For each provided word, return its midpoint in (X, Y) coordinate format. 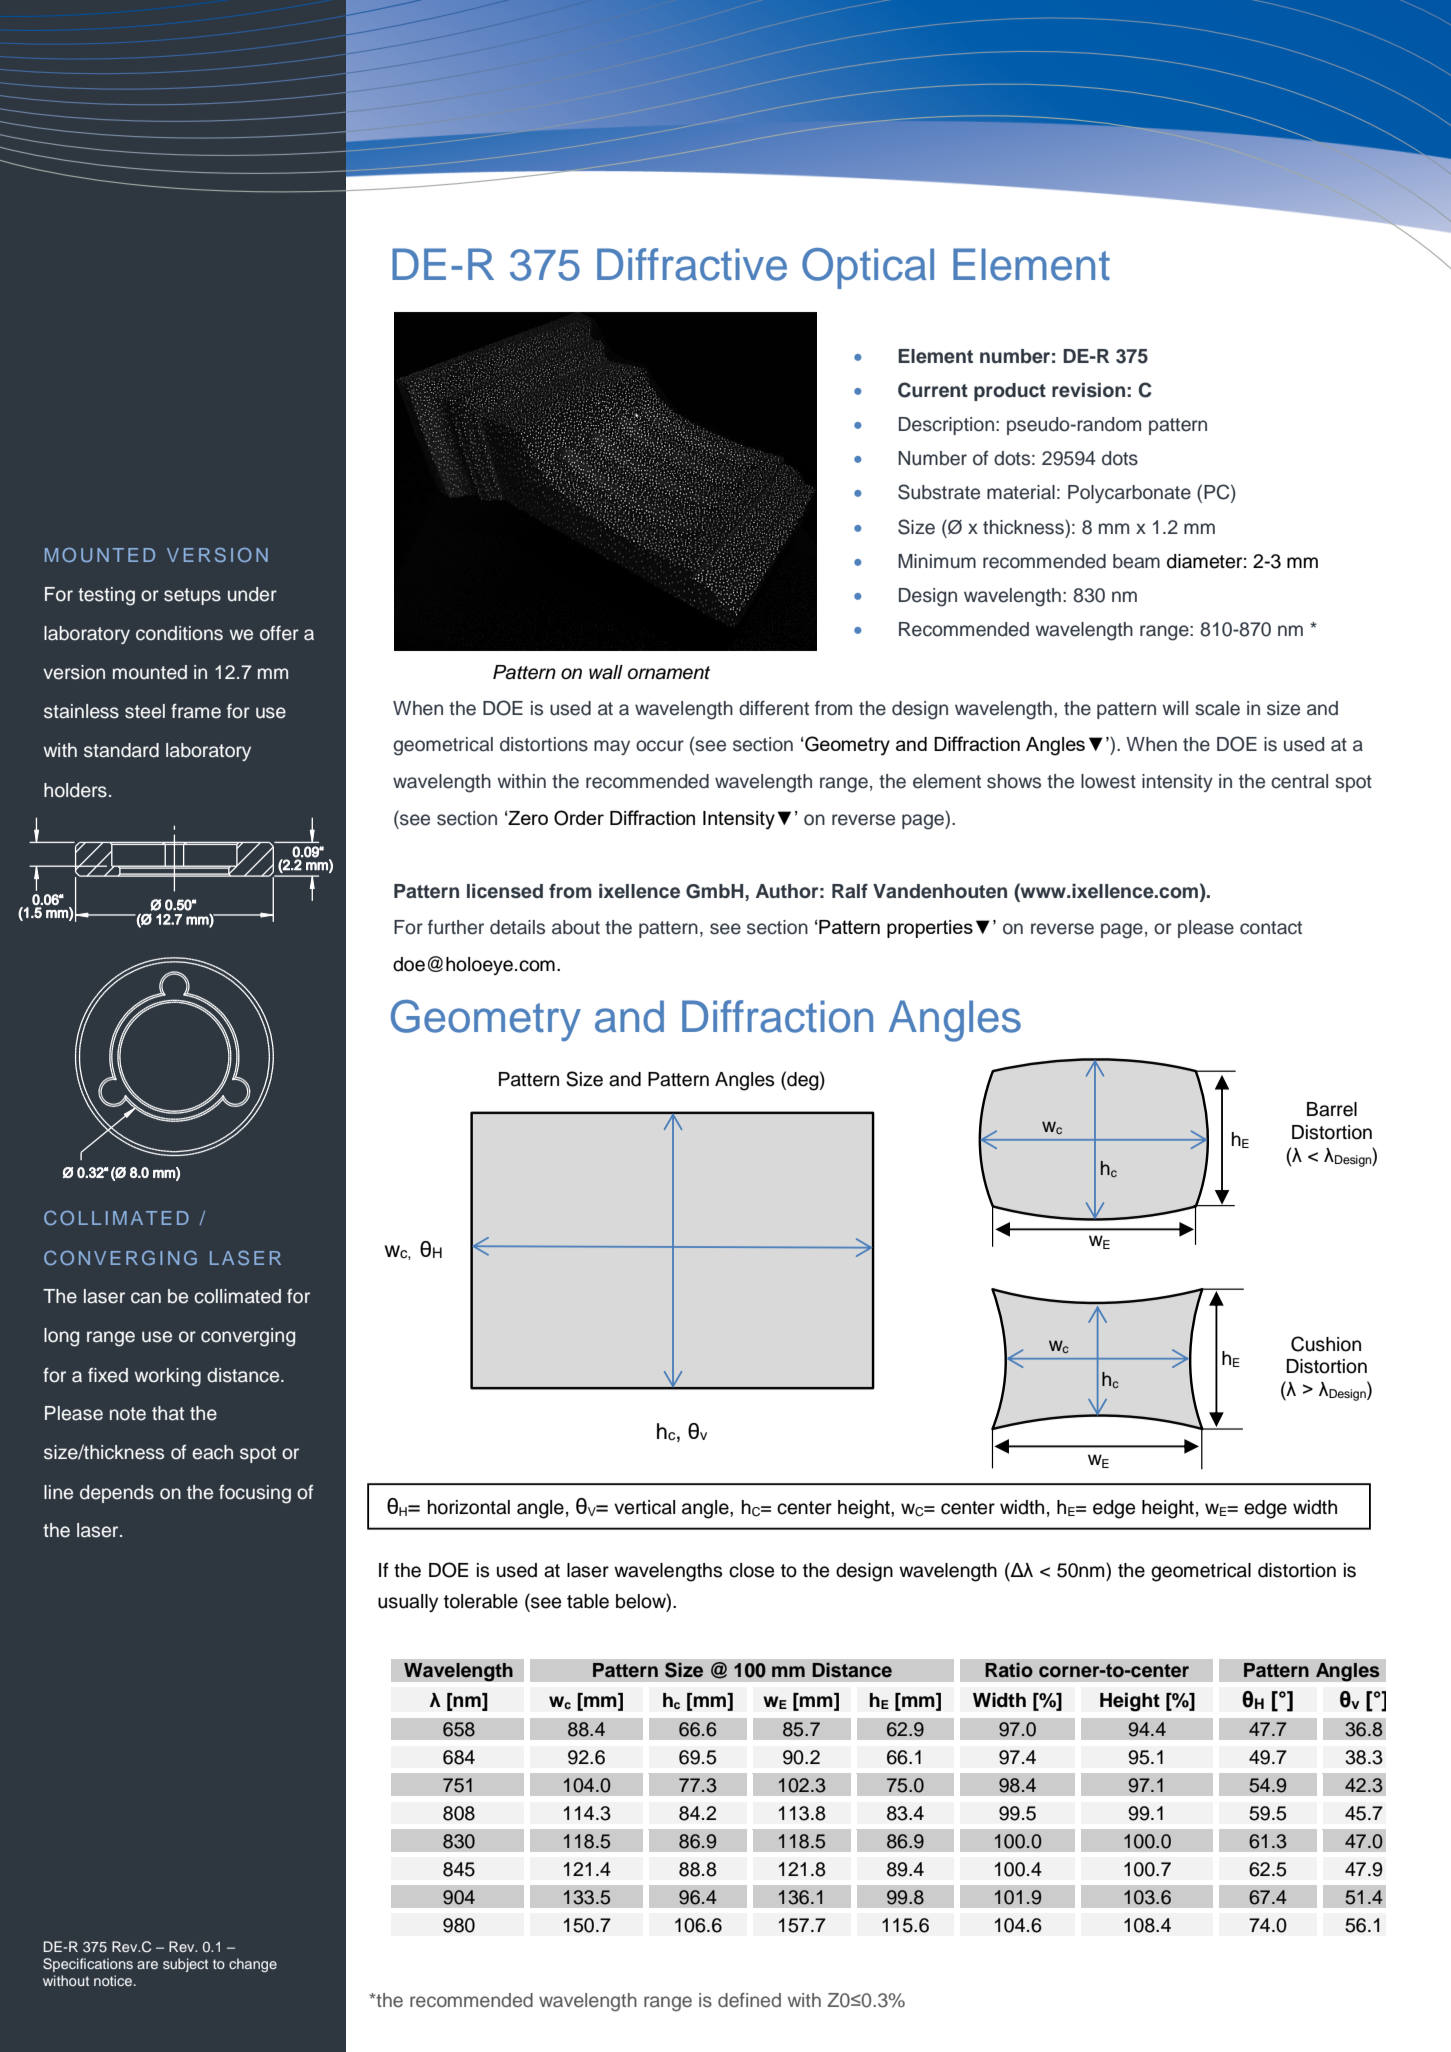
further (456, 927)
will (1175, 708)
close (751, 1570)
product (1010, 392)
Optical (868, 268)
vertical (644, 1507)
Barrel (1332, 1109)
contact (1271, 928)
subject (185, 1965)
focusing (255, 1494)
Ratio (1009, 1670)
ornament (669, 673)
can (146, 1298)
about (576, 927)
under (252, 594)
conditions (179, 633)
